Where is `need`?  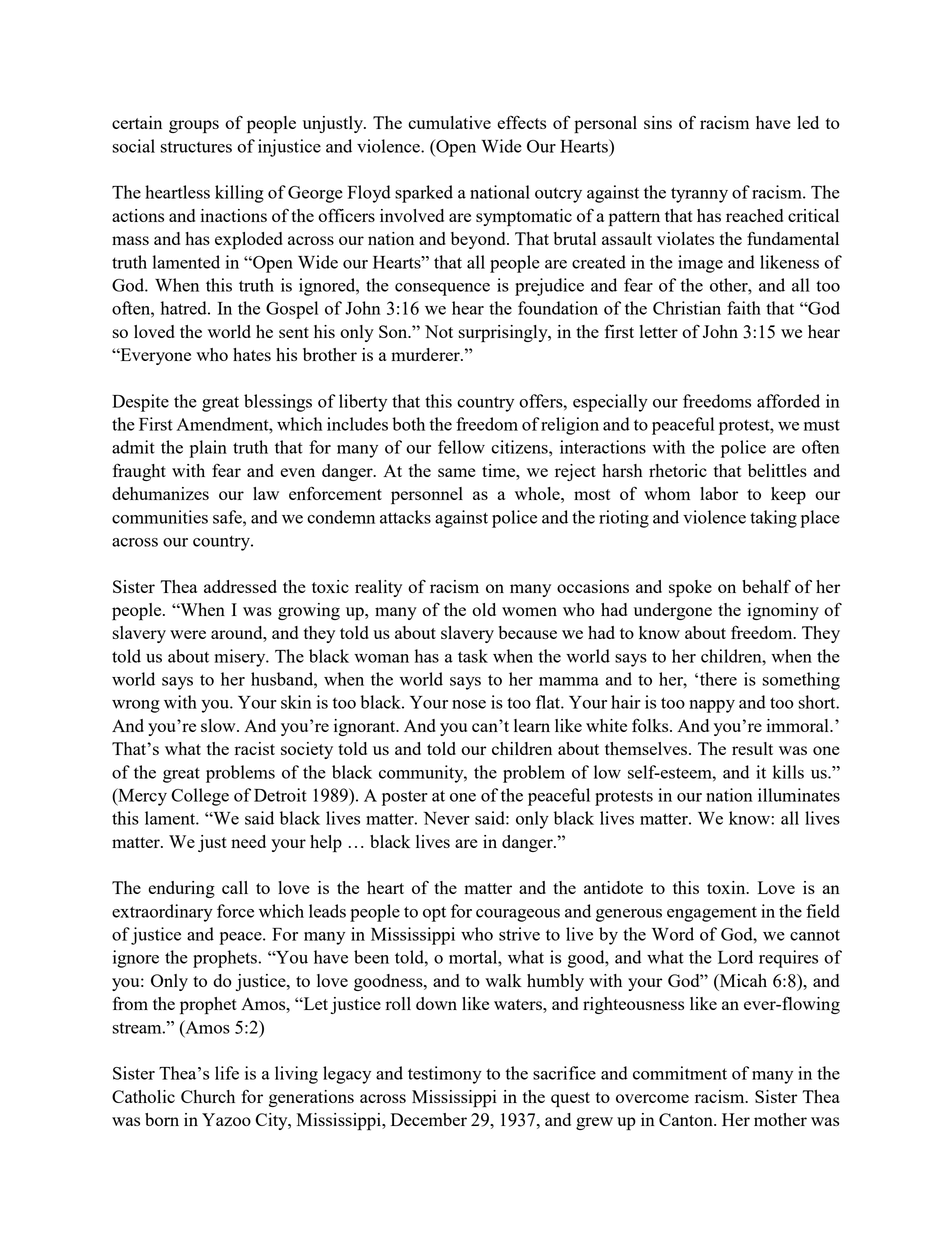
need is located at coordinates (248, 841).
